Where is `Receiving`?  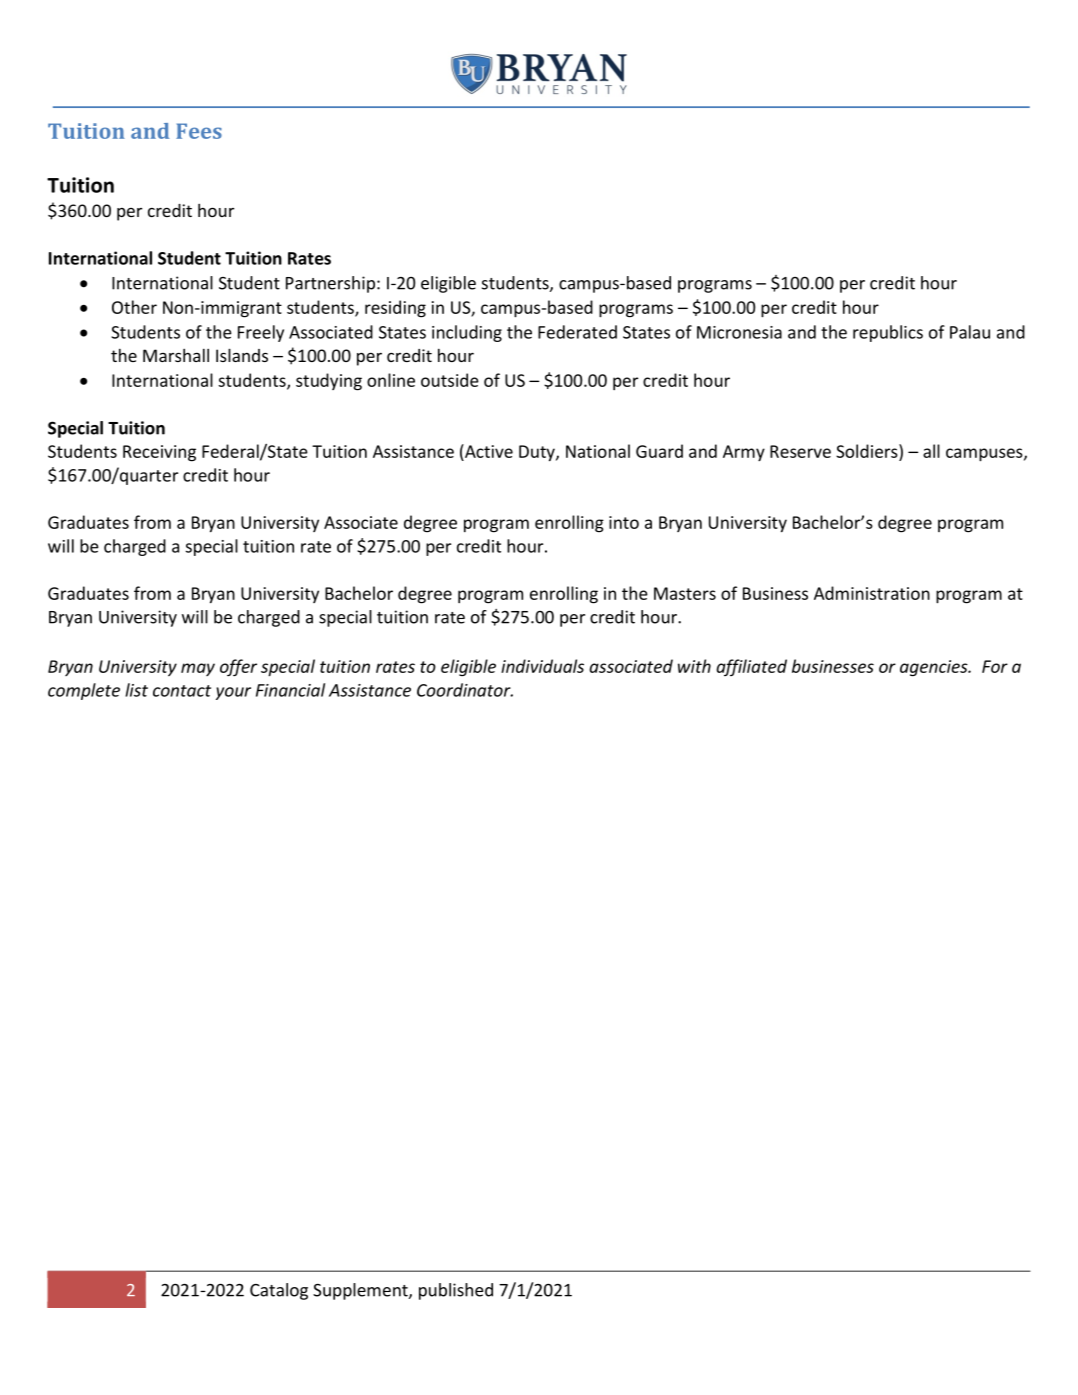
Receiving is located at coordinates (159, 453).
